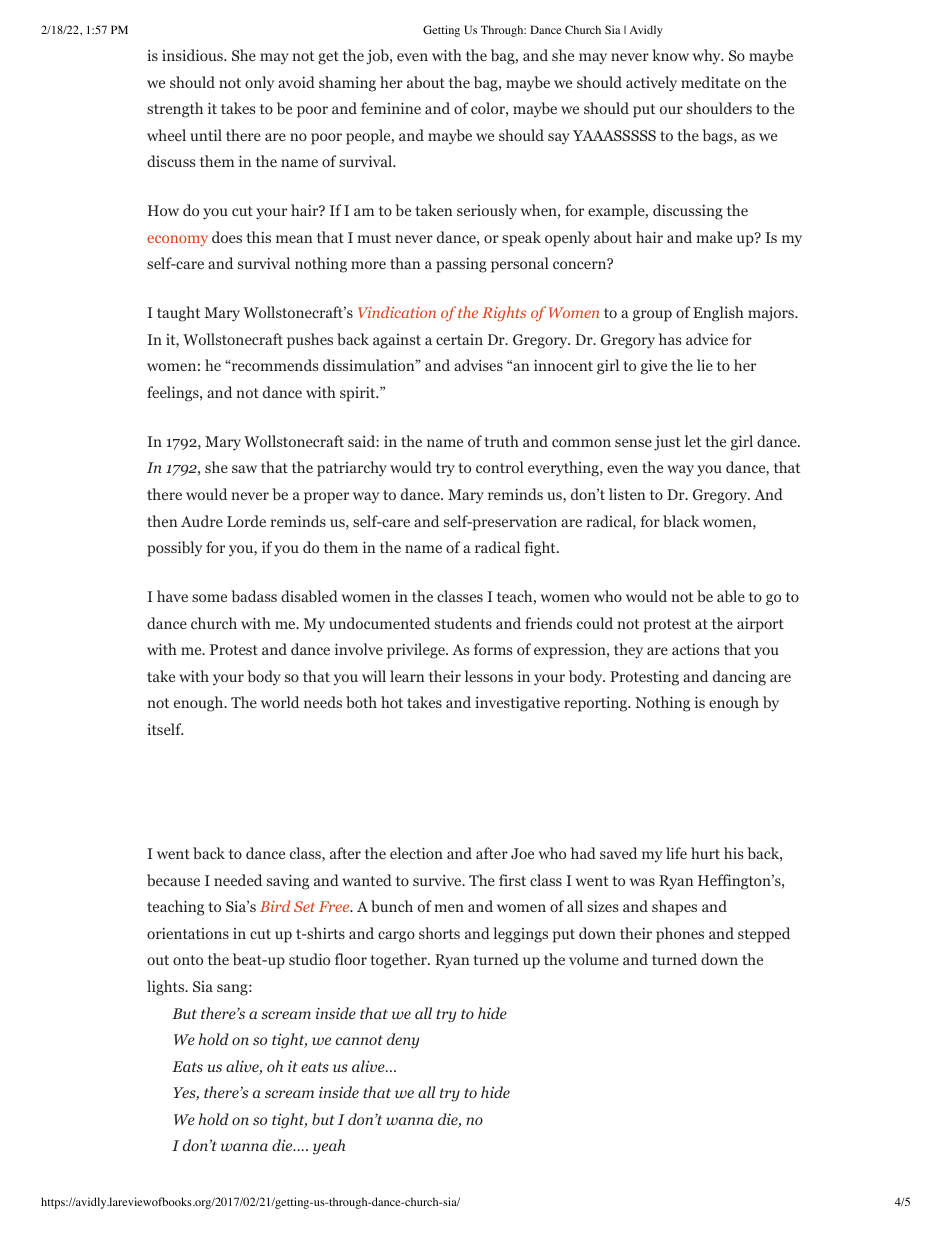 This screenshot has height=1233, width=952. Describe the element at coordinates (259, 83) in the screenshot. I see `only` at that location.
